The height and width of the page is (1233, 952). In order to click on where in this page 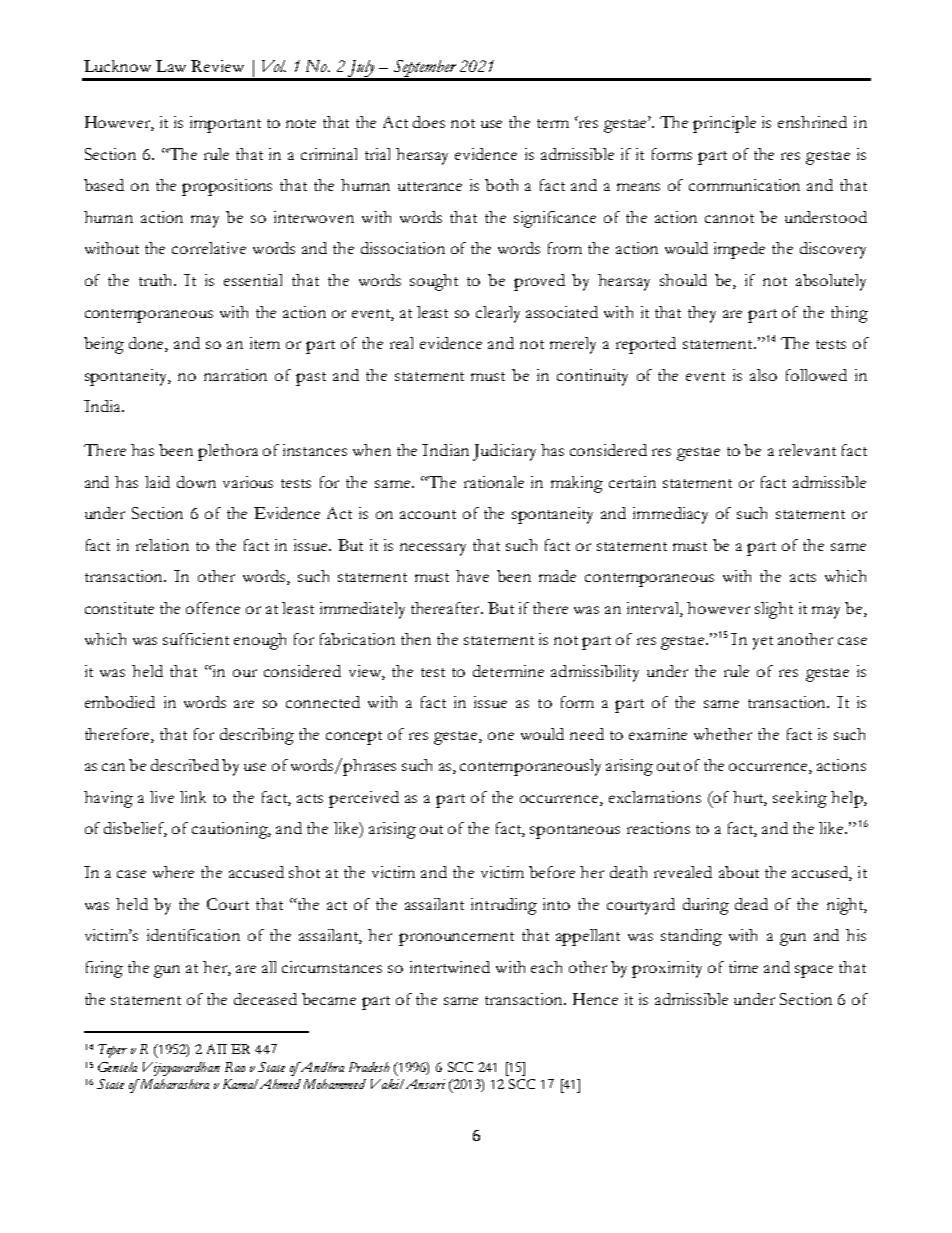, I will do `click(173, 872)`.
